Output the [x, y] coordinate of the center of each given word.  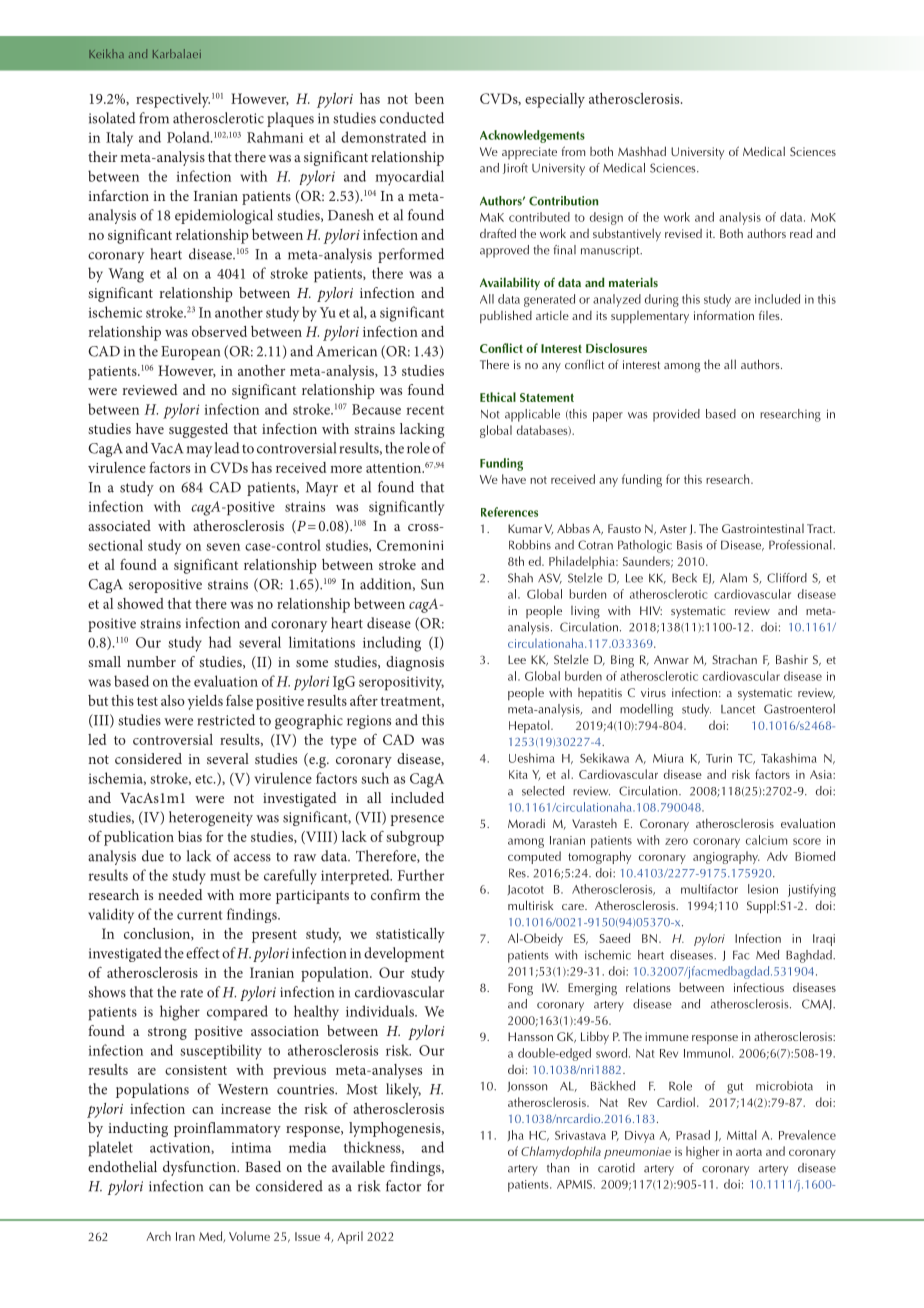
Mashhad [642, 151]
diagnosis [415, 663]
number [151, 661]
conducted [412, 118]
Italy [119, 139]
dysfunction [200, 1168]
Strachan [734, 659]
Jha [516, 1135]
